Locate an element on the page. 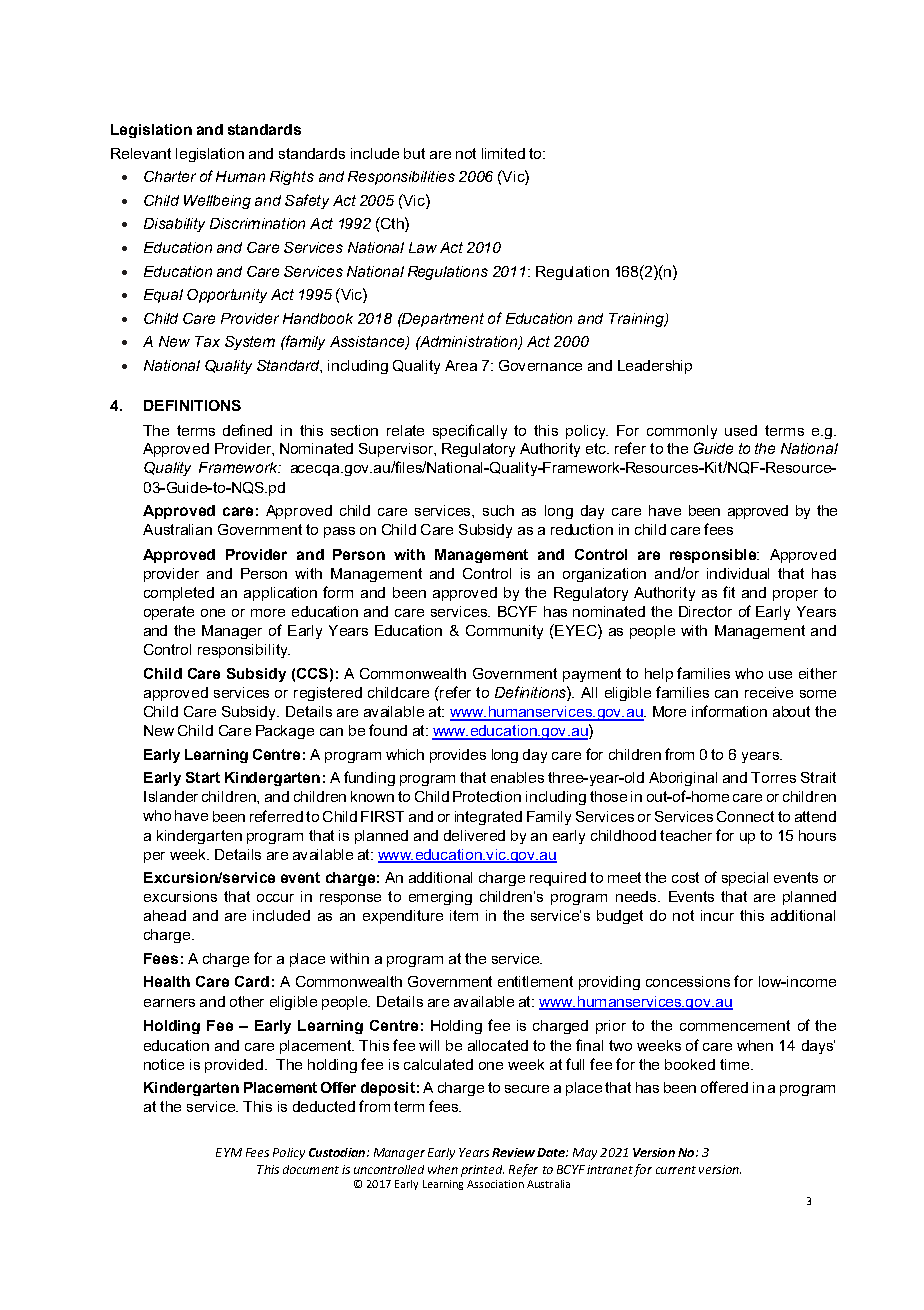  responsibility is located at coordinates (244, 651).
